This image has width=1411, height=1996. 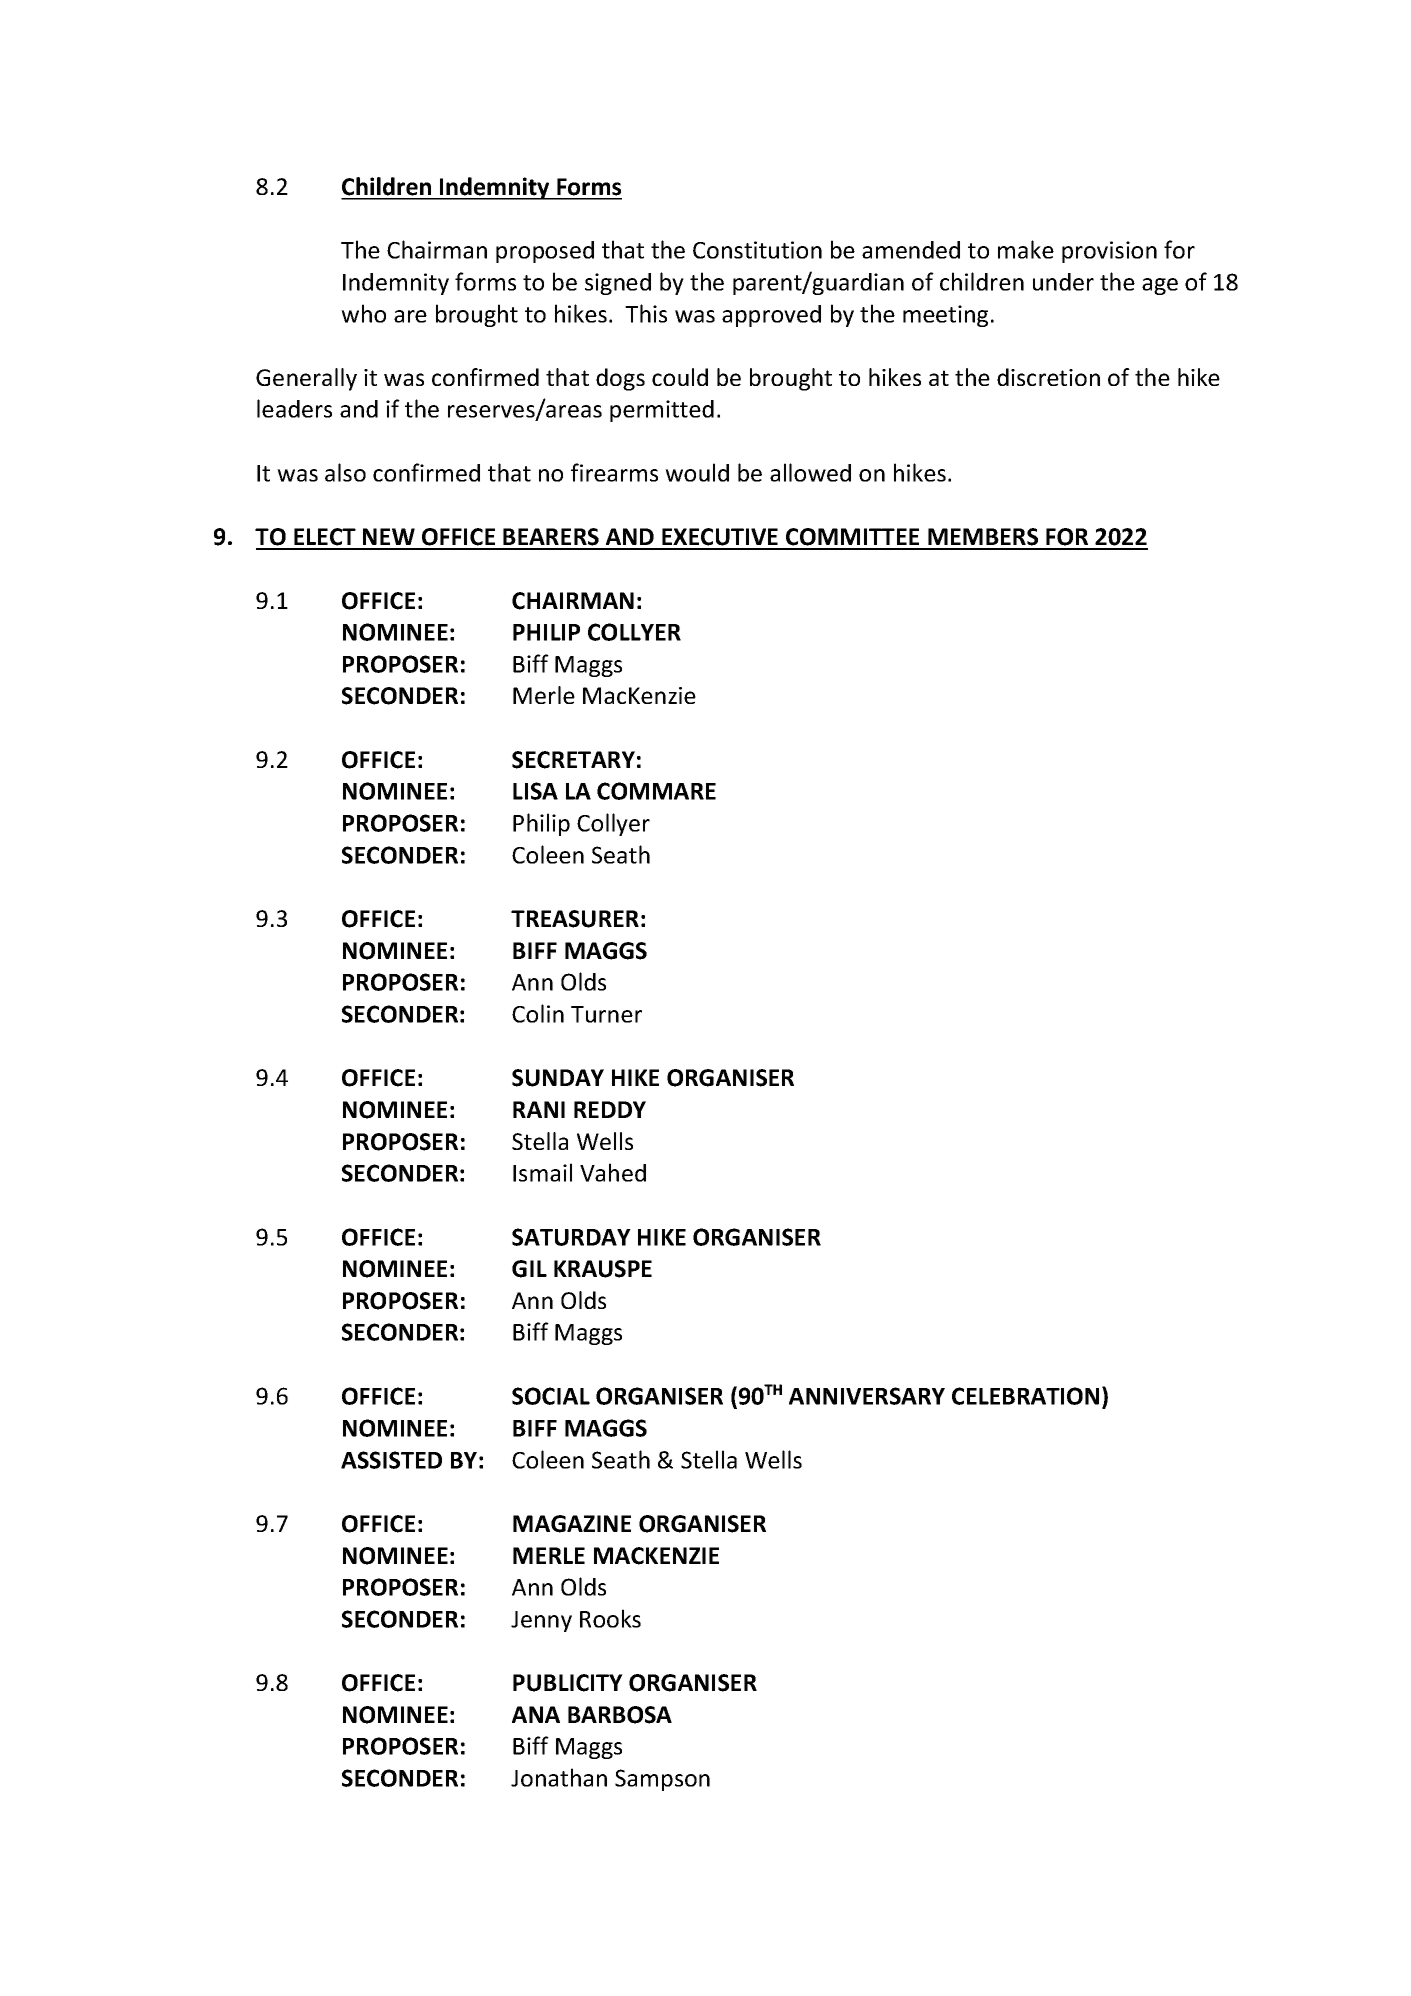 I want to click on ANA, so click(x=536, y=1714).
